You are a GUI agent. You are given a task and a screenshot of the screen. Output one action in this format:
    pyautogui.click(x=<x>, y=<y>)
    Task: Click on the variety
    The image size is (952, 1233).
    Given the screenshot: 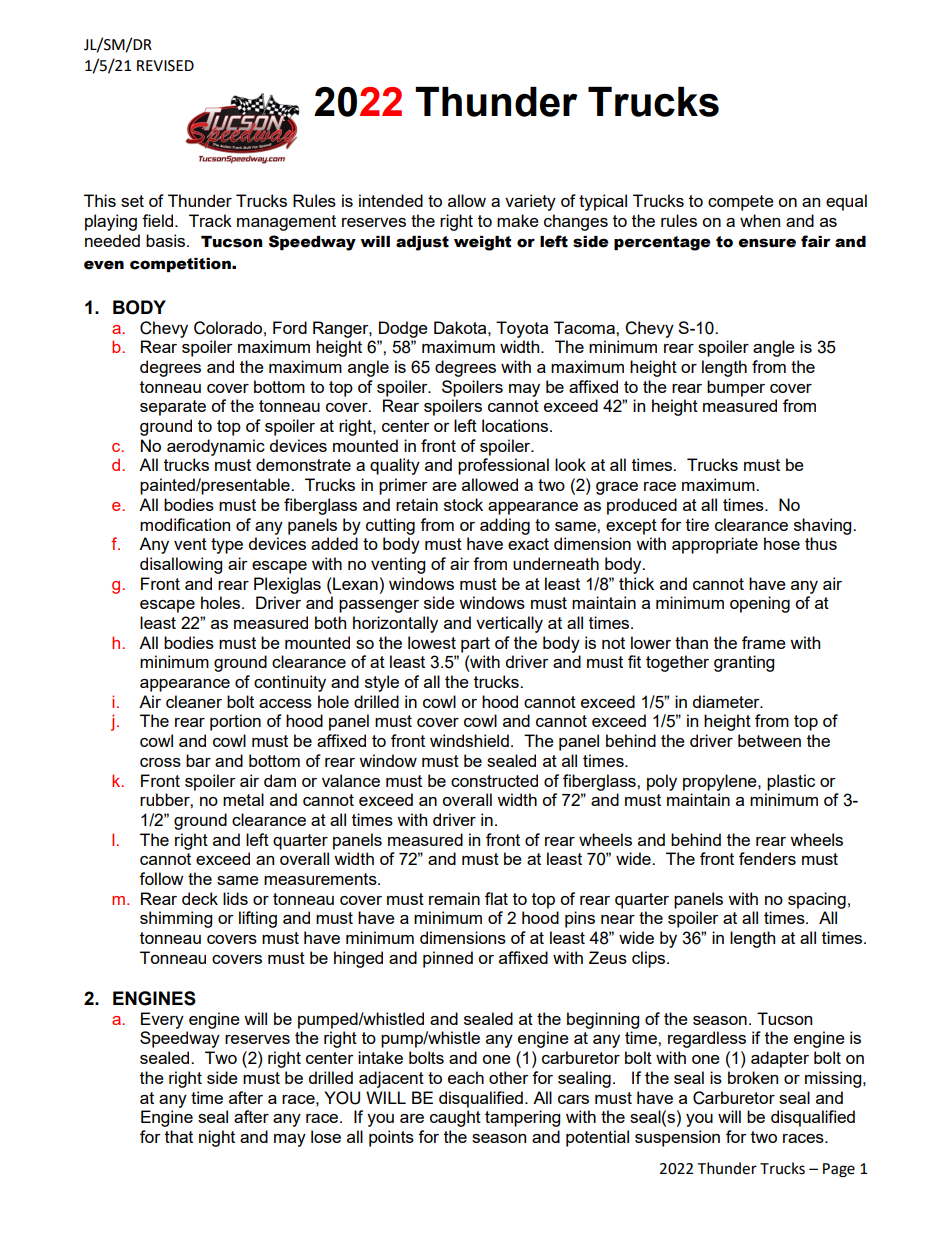 What is the action you would take?
    pyautogui.click(x=530, y=202)
